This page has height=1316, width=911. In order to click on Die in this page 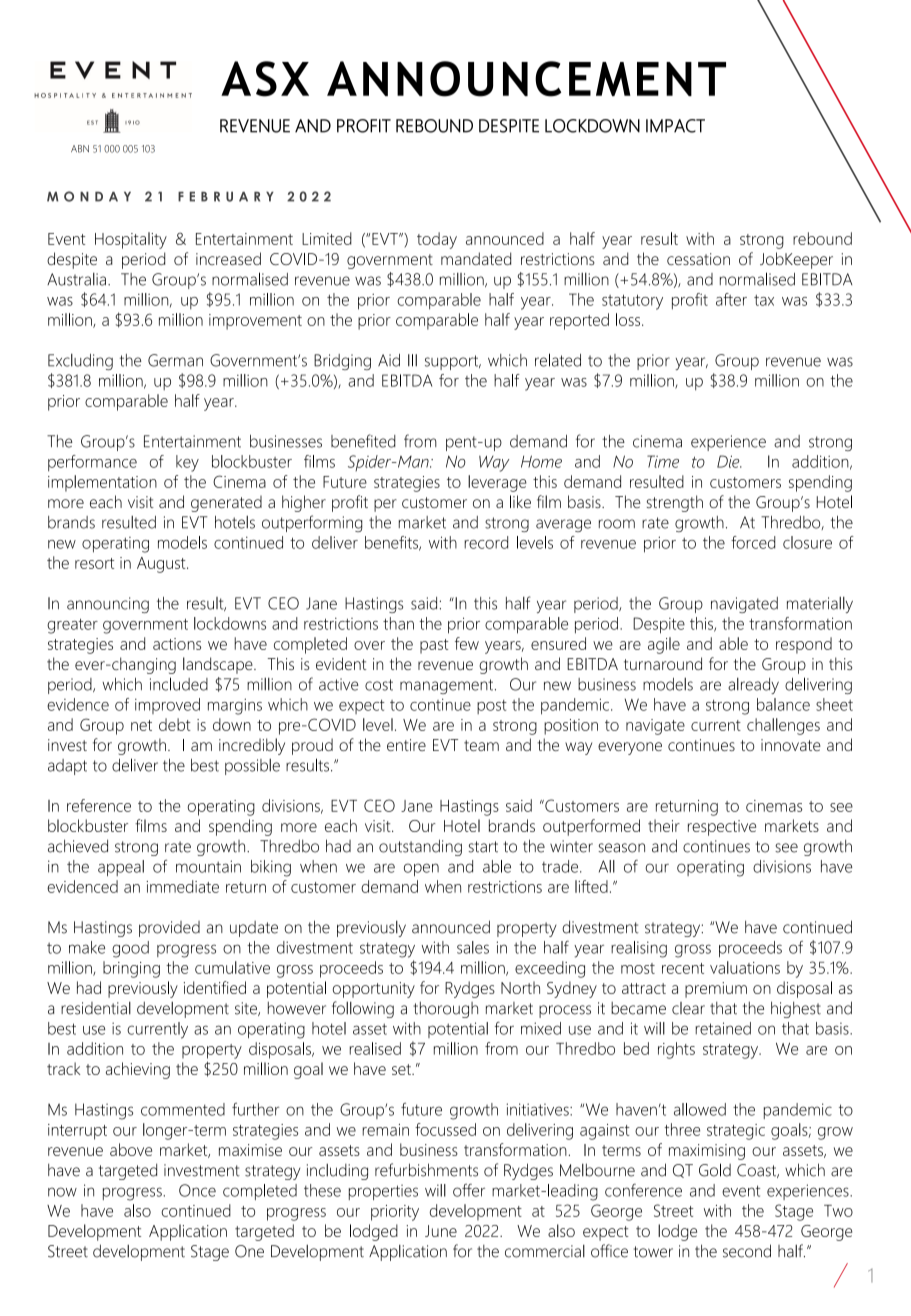, I will do `click(729, 461)`.
